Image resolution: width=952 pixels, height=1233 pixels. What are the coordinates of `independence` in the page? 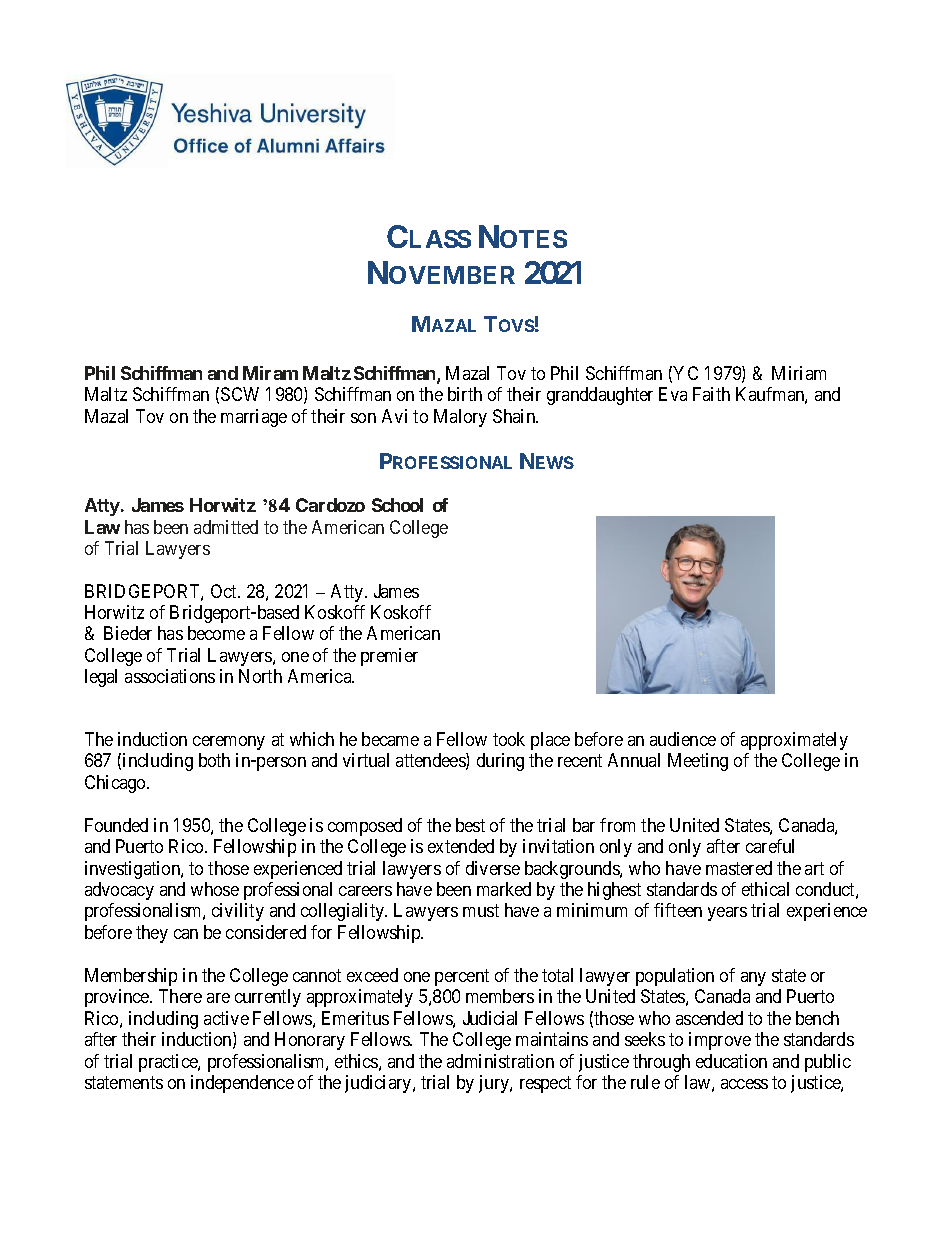 It's located at (242, 1084).
